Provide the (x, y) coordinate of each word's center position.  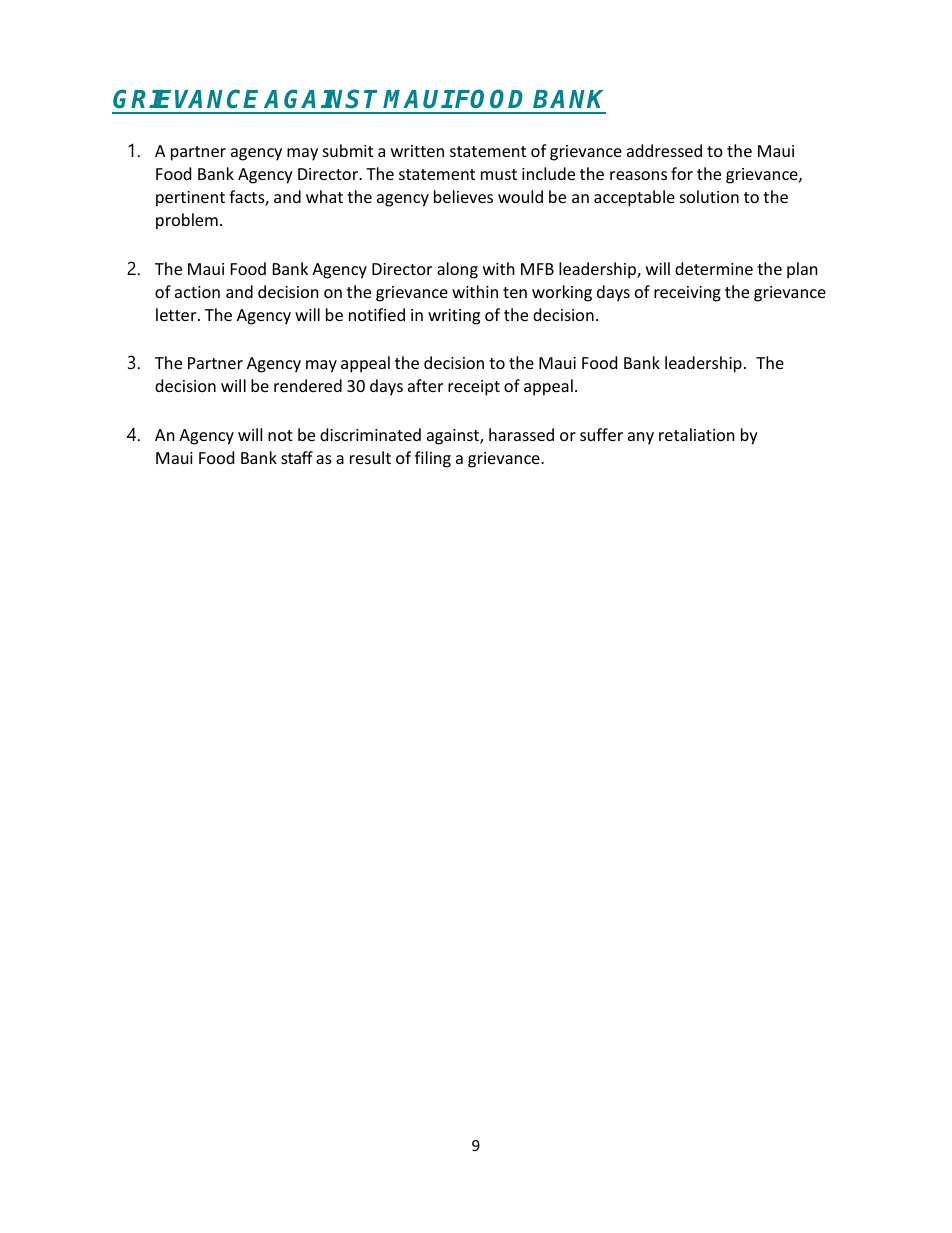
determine (714, 268)
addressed (664, 150)
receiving (687, 294)
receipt (474, 388)
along (457, 270)
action (197, 292)
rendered (308, 385)
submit (348, 150)
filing (433, 459)
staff (297, 457)
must (499, 174)
